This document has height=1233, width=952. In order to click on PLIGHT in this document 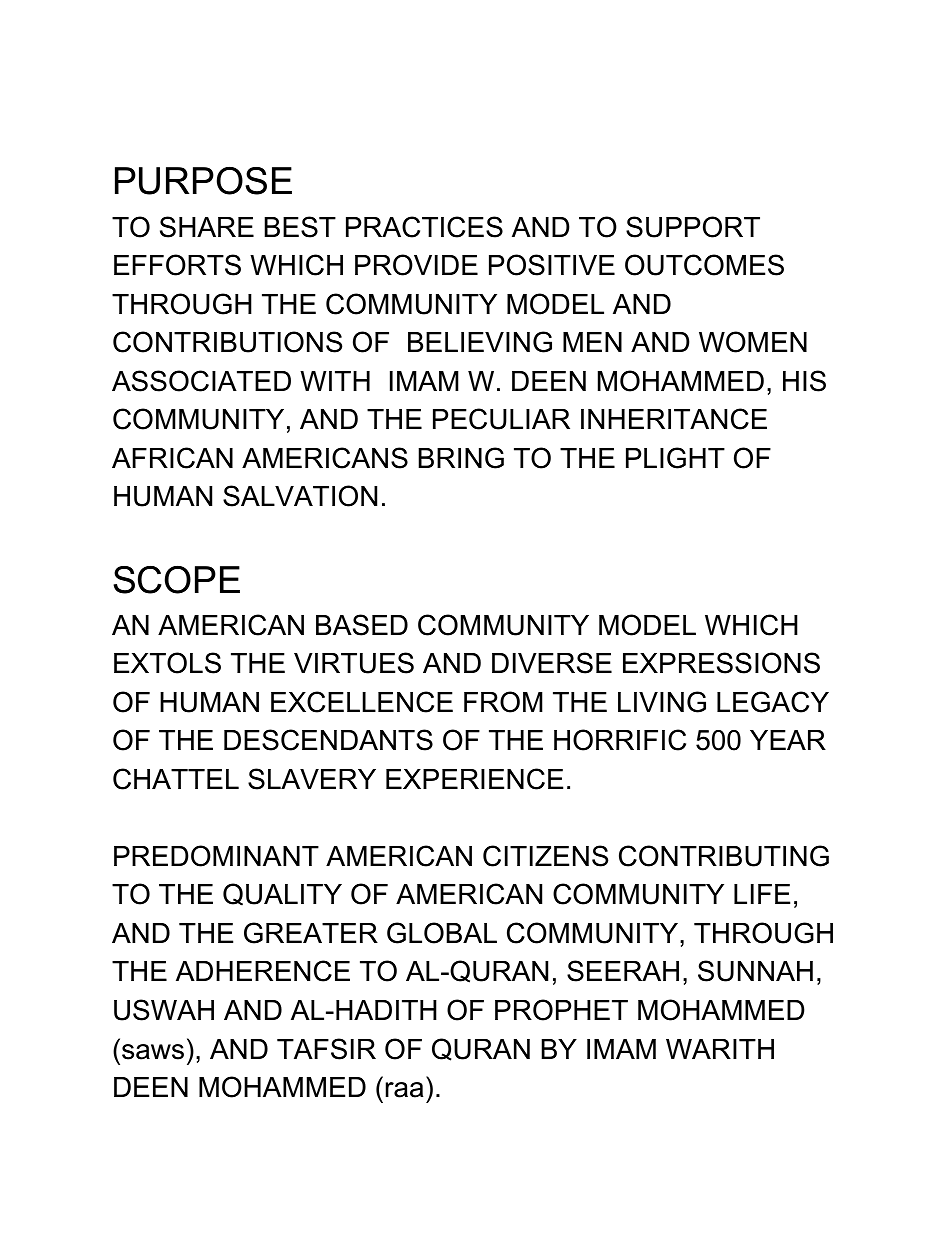, I will do `click(675, 458)`.
